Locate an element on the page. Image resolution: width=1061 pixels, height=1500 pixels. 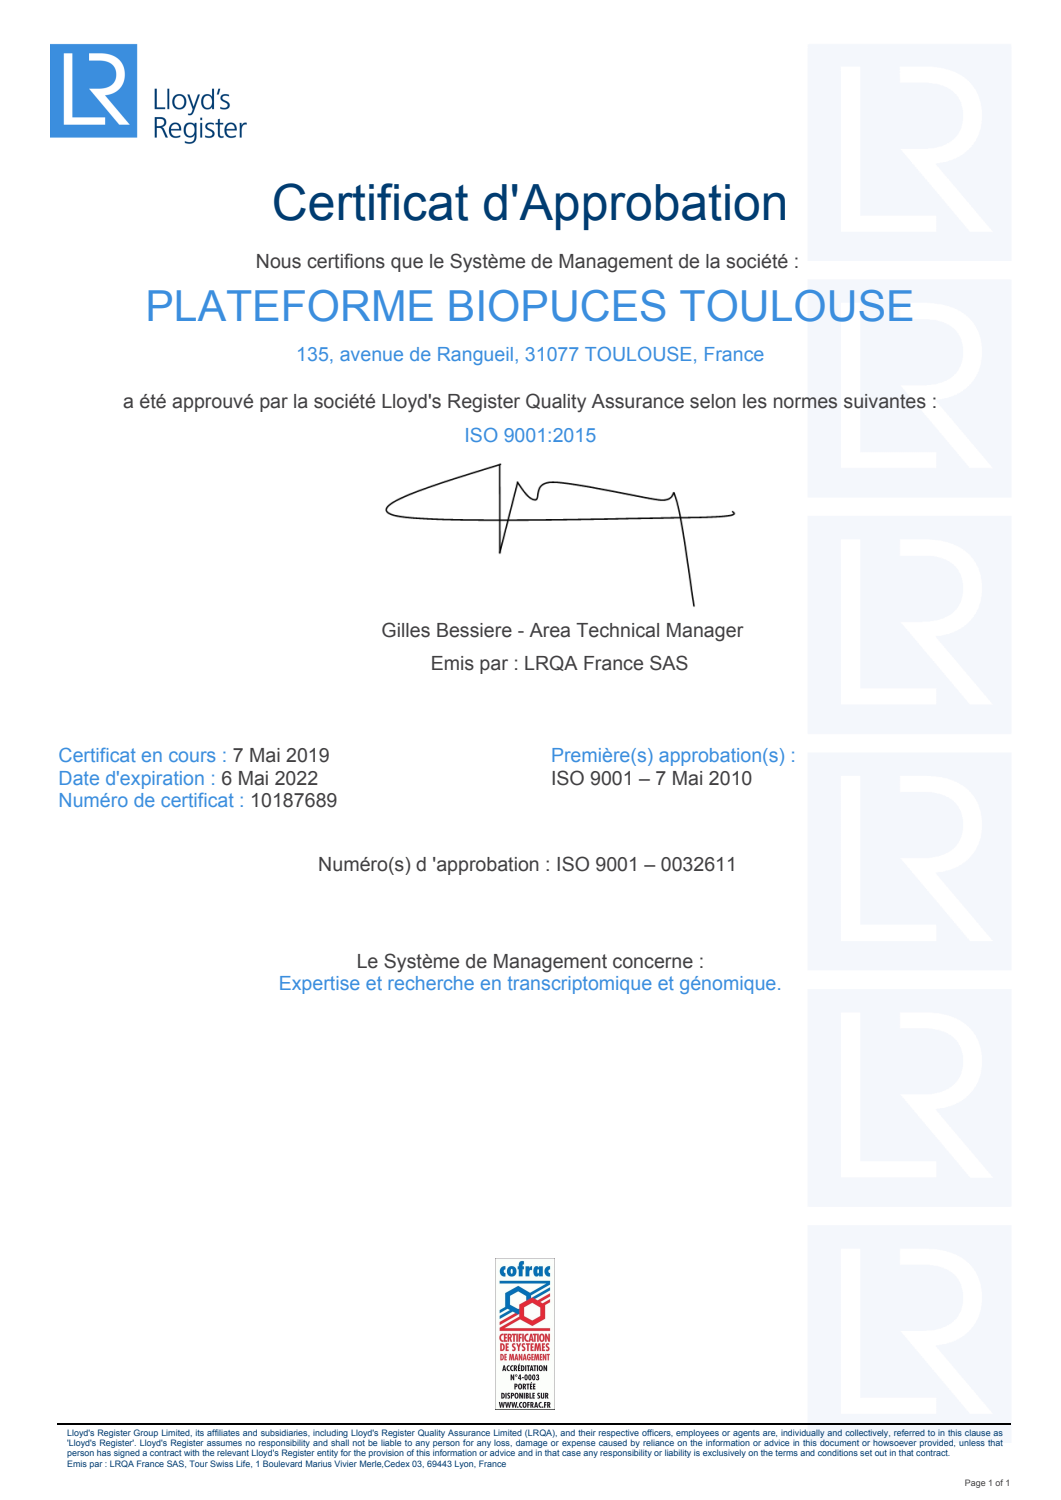
cours is located at coordinates (192, 756).
